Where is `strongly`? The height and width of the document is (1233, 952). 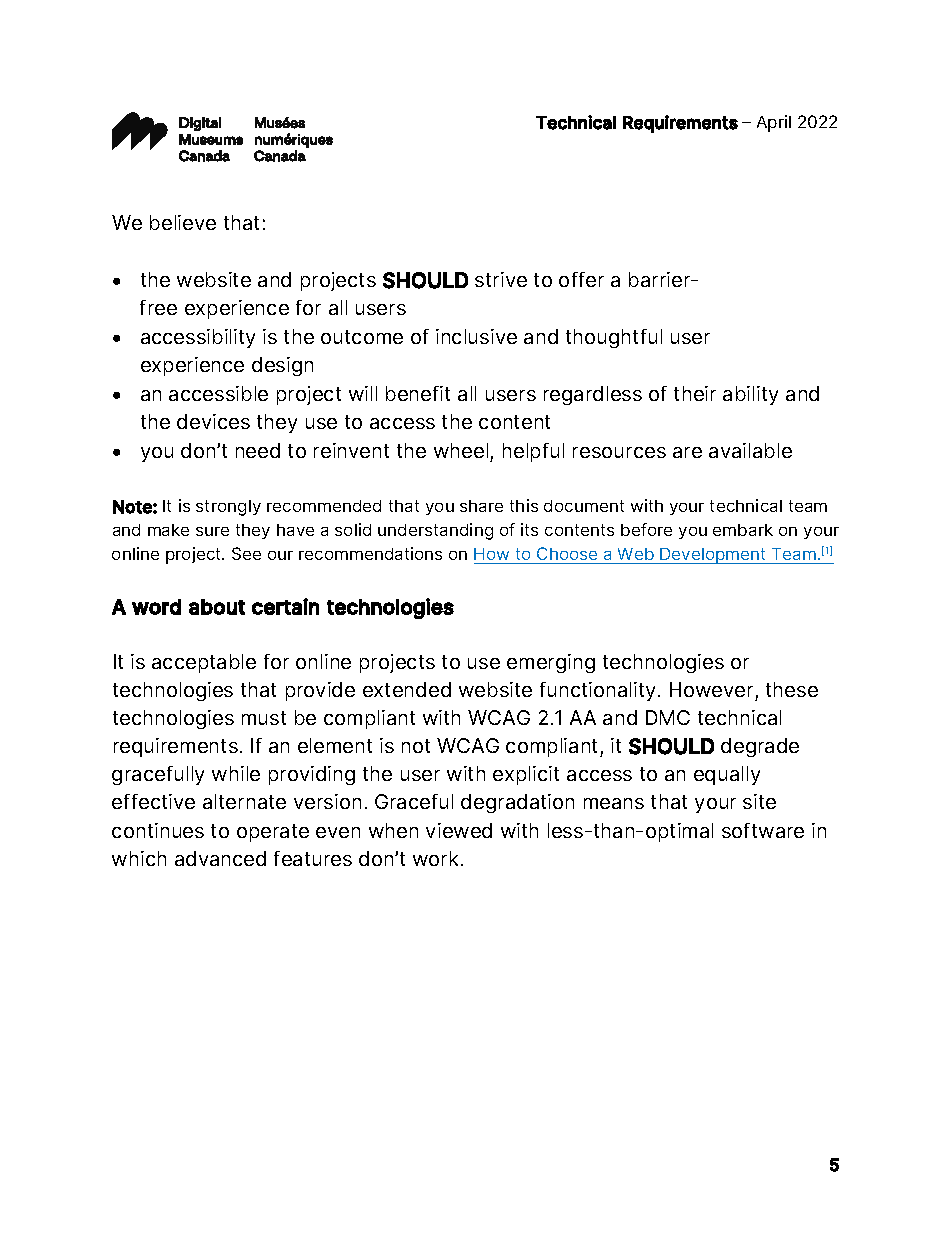
strongly is located at coordinates (228, 508).
